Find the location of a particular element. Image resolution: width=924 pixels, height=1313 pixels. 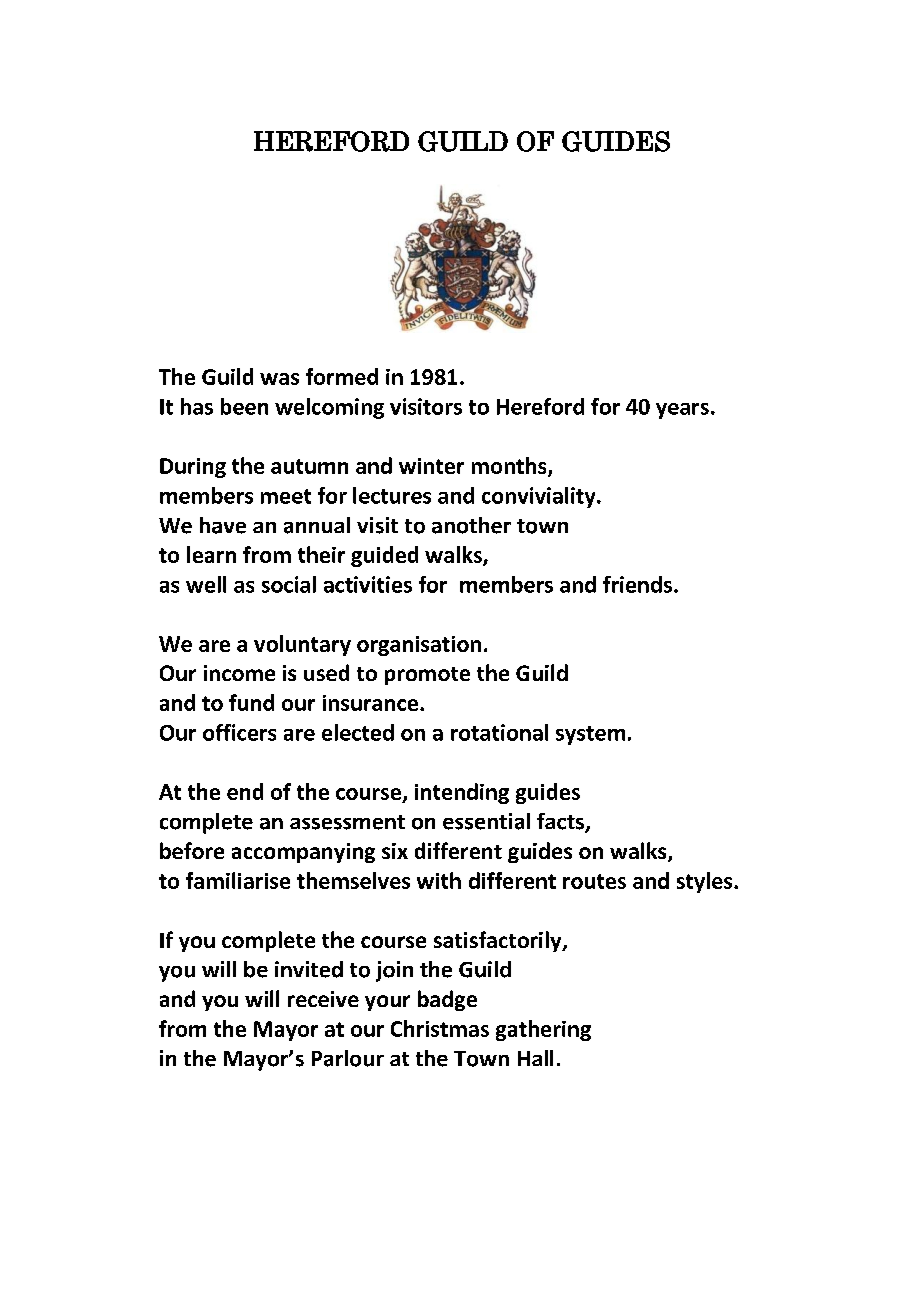

system is located at coordinates (590, 735).
